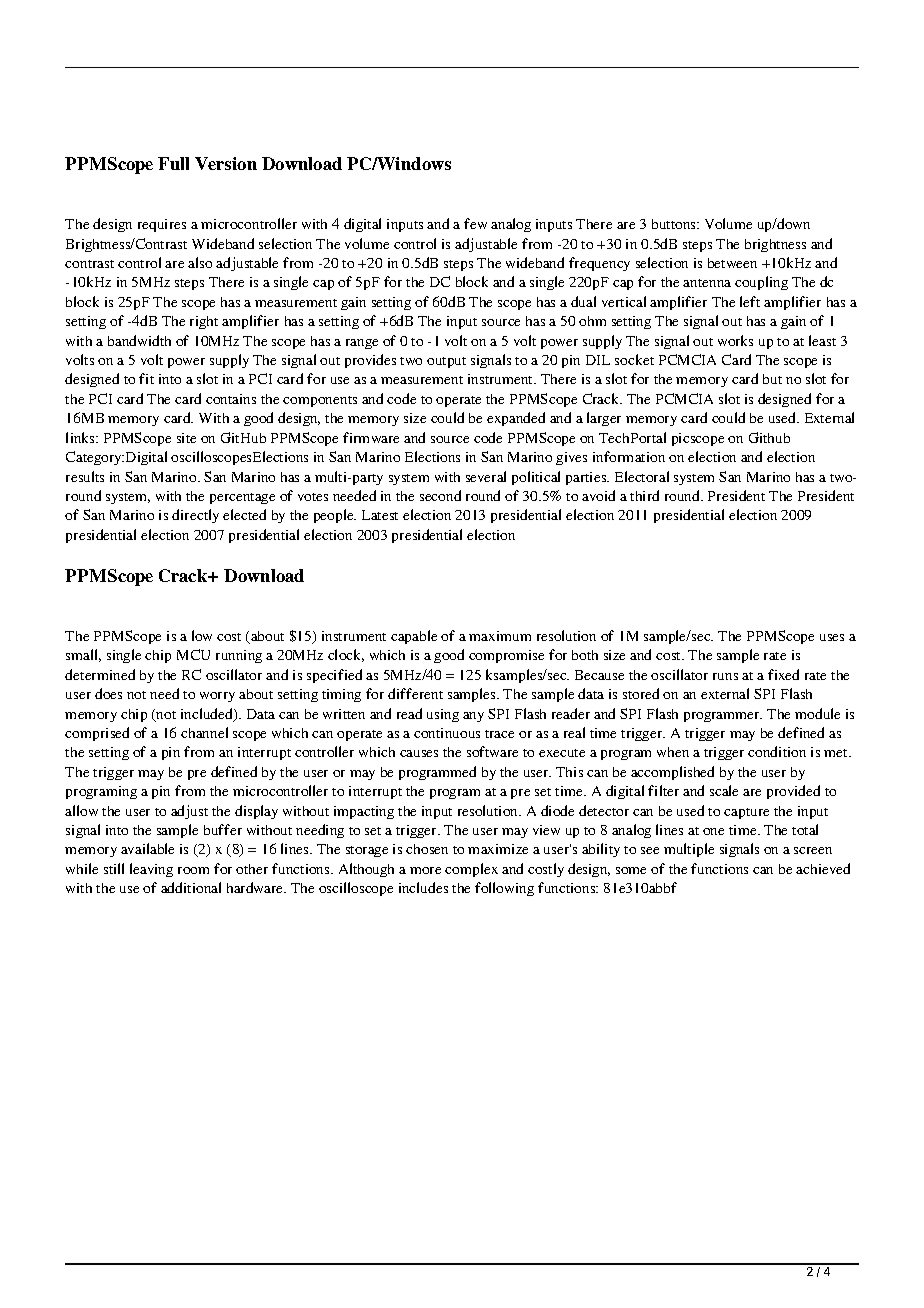 The image size is (924, 1308). I want to click on few, so click(475, 223).
